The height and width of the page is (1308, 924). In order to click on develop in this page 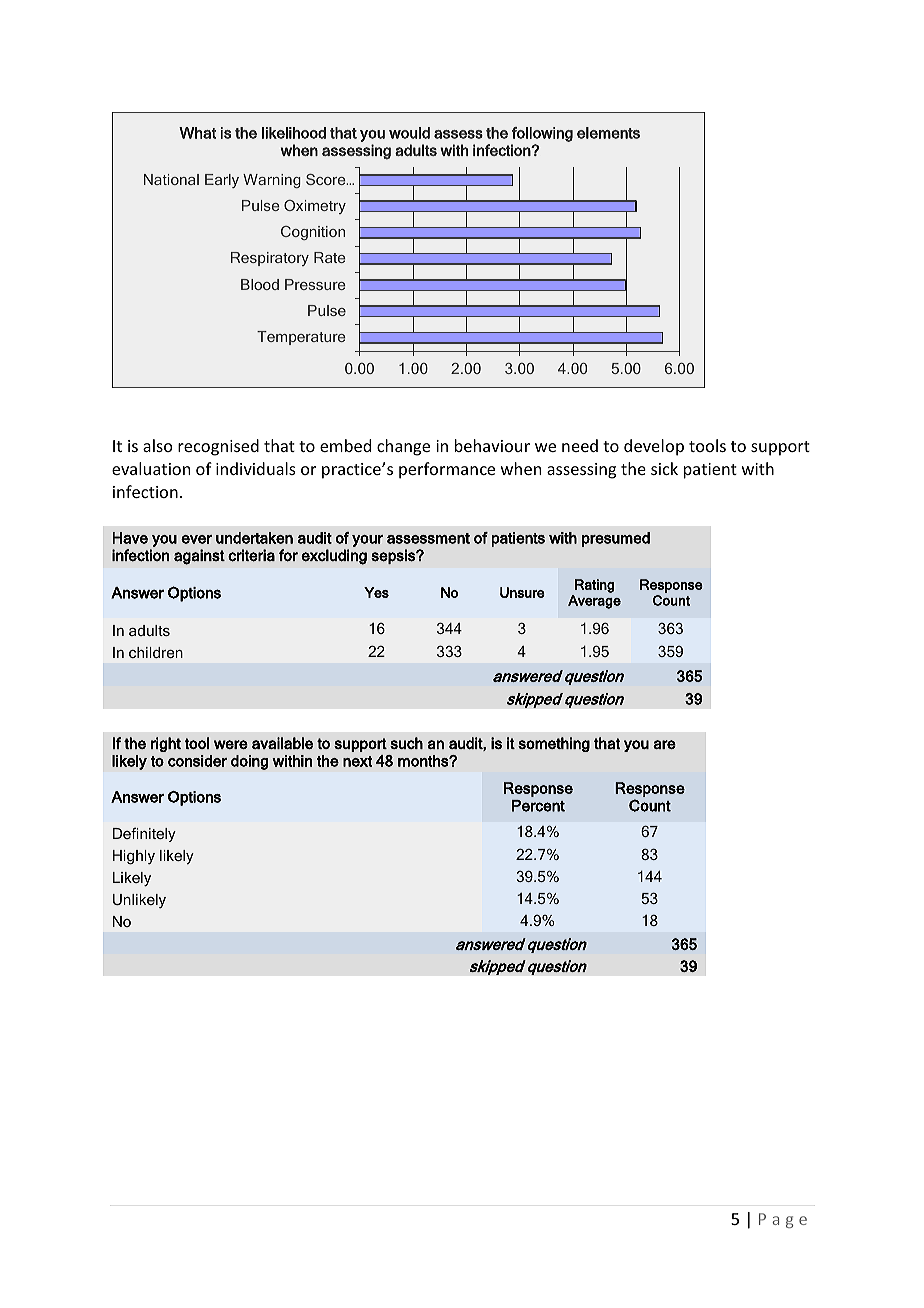, I will do `click(654, 447)`.
